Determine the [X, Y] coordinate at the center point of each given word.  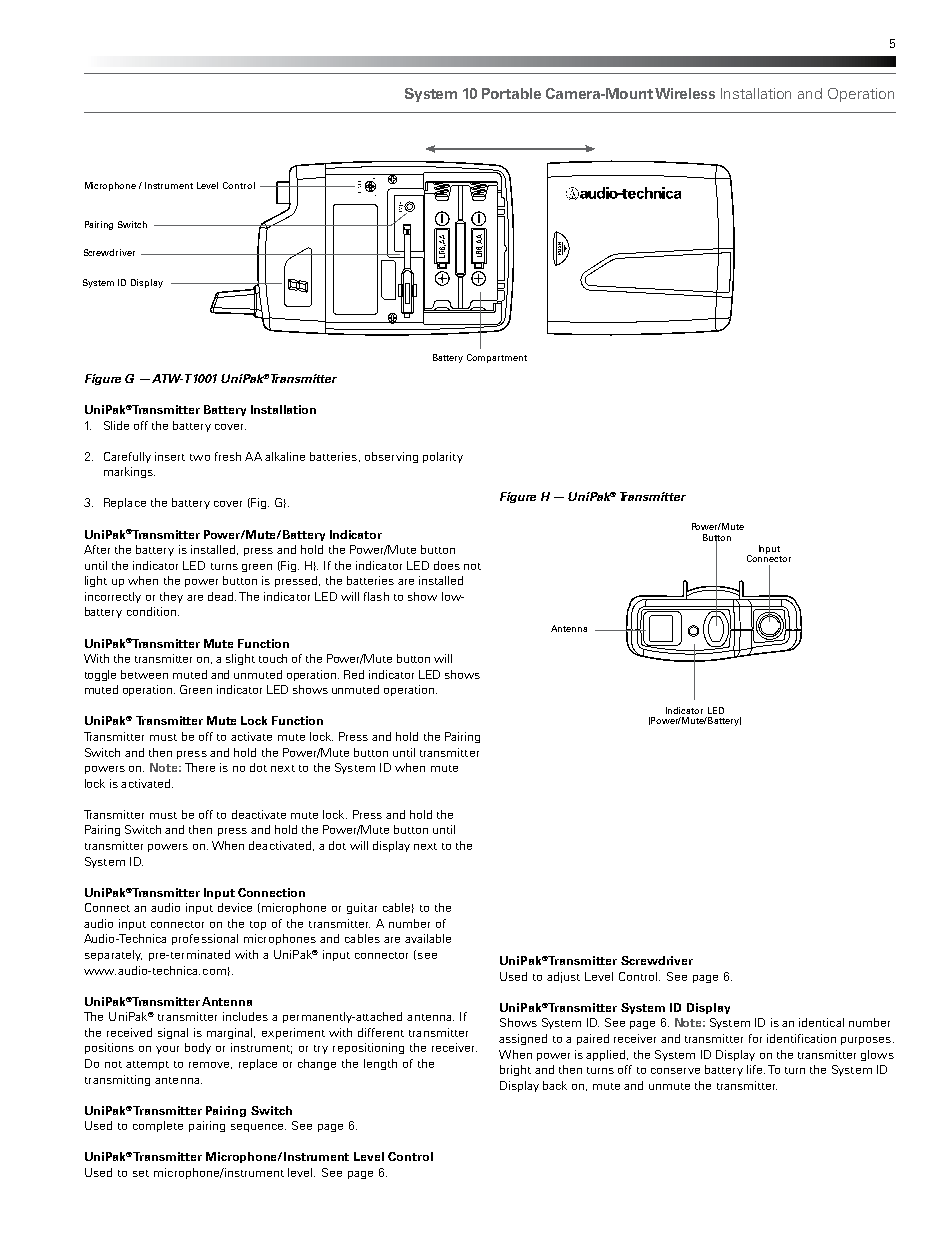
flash [376, 596]
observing [391, 457]
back [555, 1085]
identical [821, 1022]
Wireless [685, 93]
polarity [443, 457]
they [171, 597]
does [447, 565]
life [756, 1069]
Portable [511, 93]
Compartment [497, 358]
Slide [116, 425]
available [428, 938]
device [235, 907]
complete [158, 1126]
